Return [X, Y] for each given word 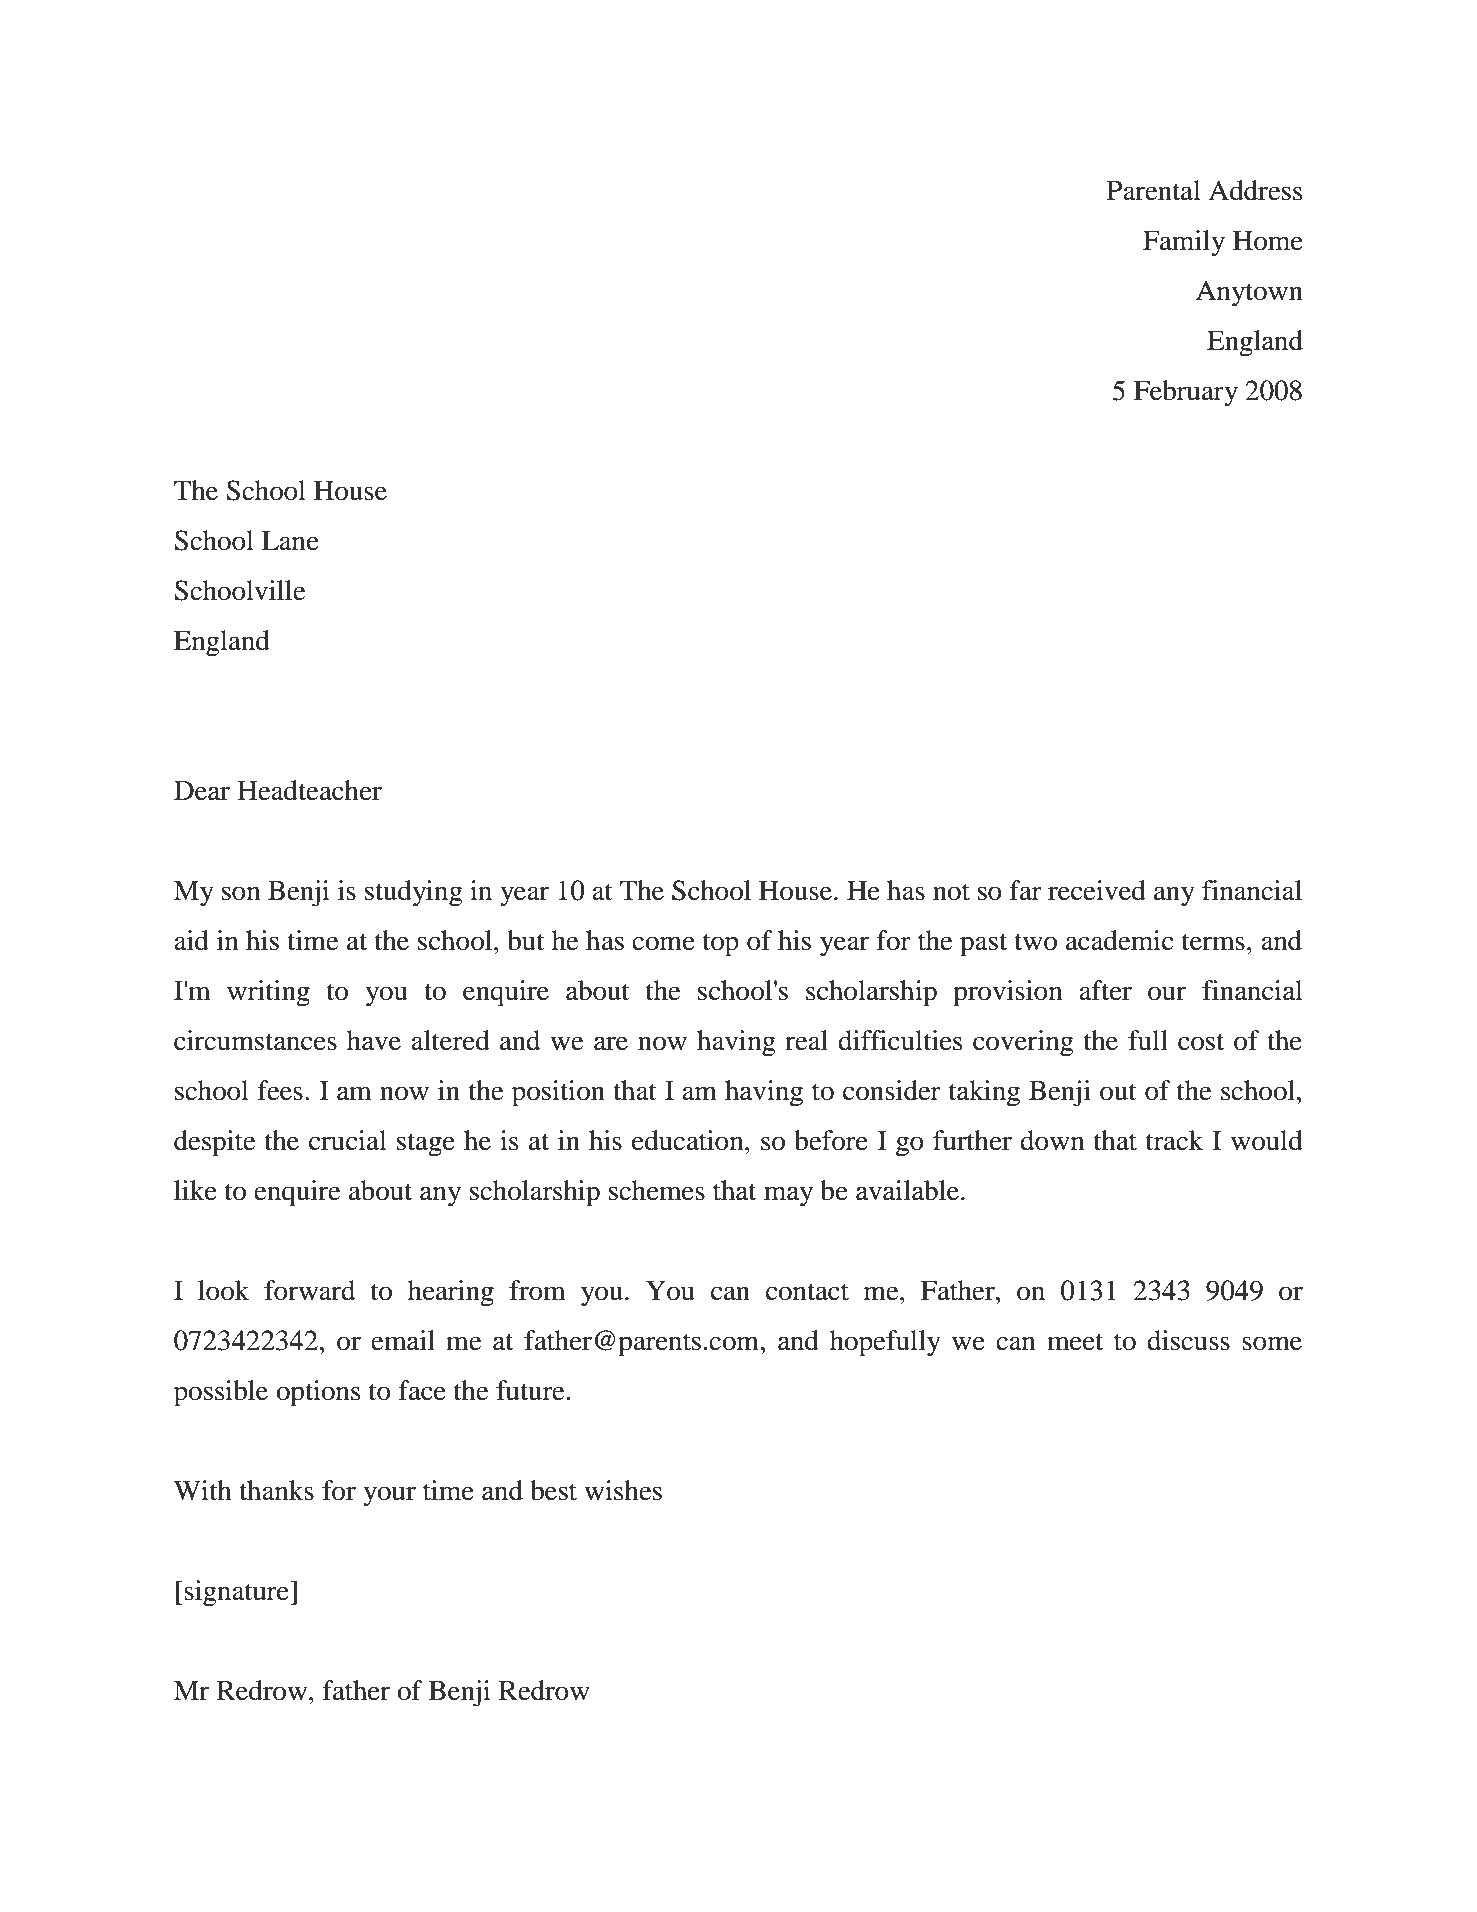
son [241, 893]
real [806, 1040]
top [721, 945]
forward [309, 1290]
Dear [202, 790]
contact [807, 1292]
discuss [1188, 1340]
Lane [290, 540]
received [1097, 890]
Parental [1154, 190]
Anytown [1249, 293]
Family [1184, 243]
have [374, 1040]
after [1105, 990]
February [1186, 393]
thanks [276, 1490]
